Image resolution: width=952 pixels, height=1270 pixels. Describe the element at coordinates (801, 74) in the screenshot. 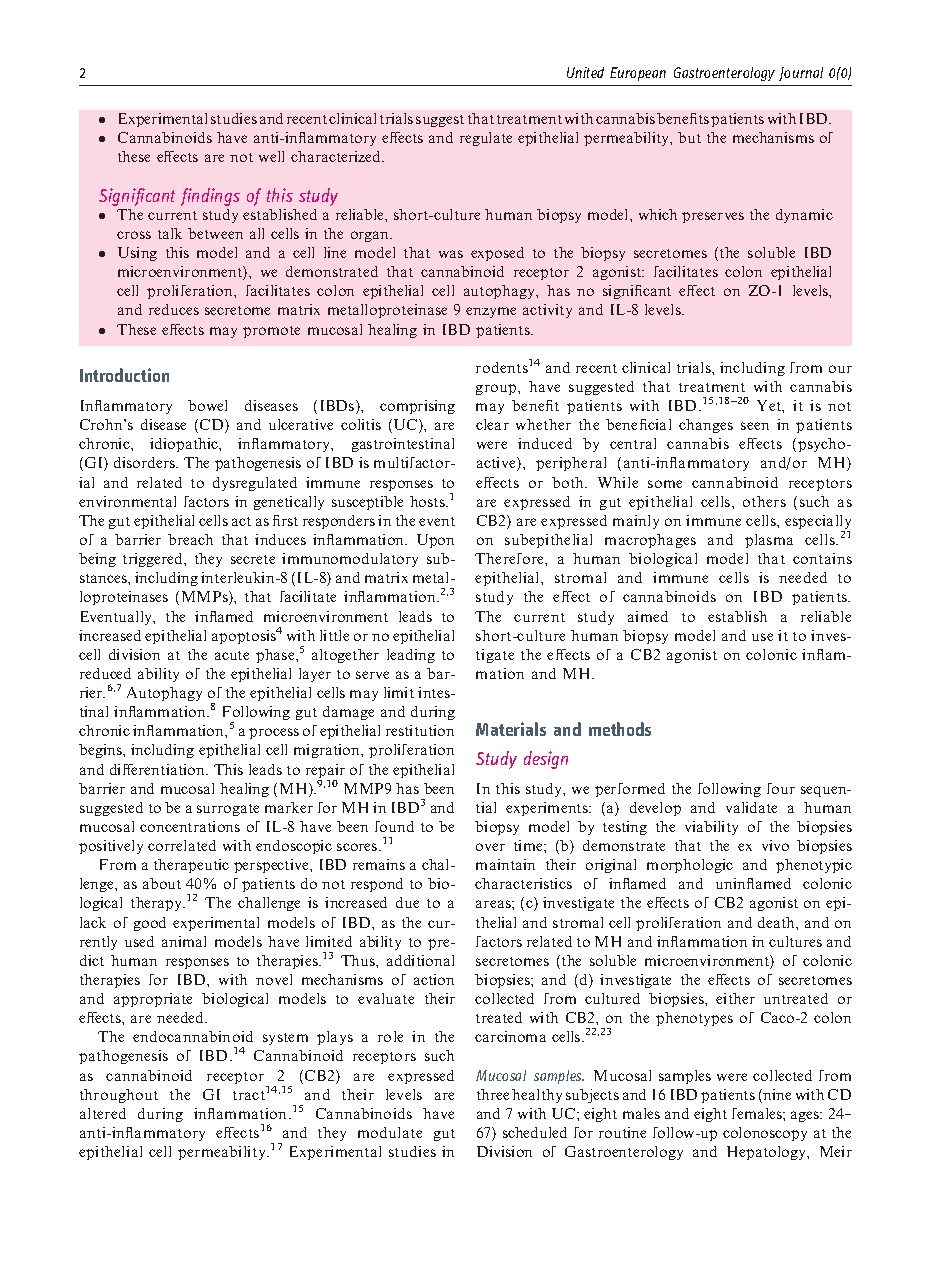

I see `Journal` at that location.
